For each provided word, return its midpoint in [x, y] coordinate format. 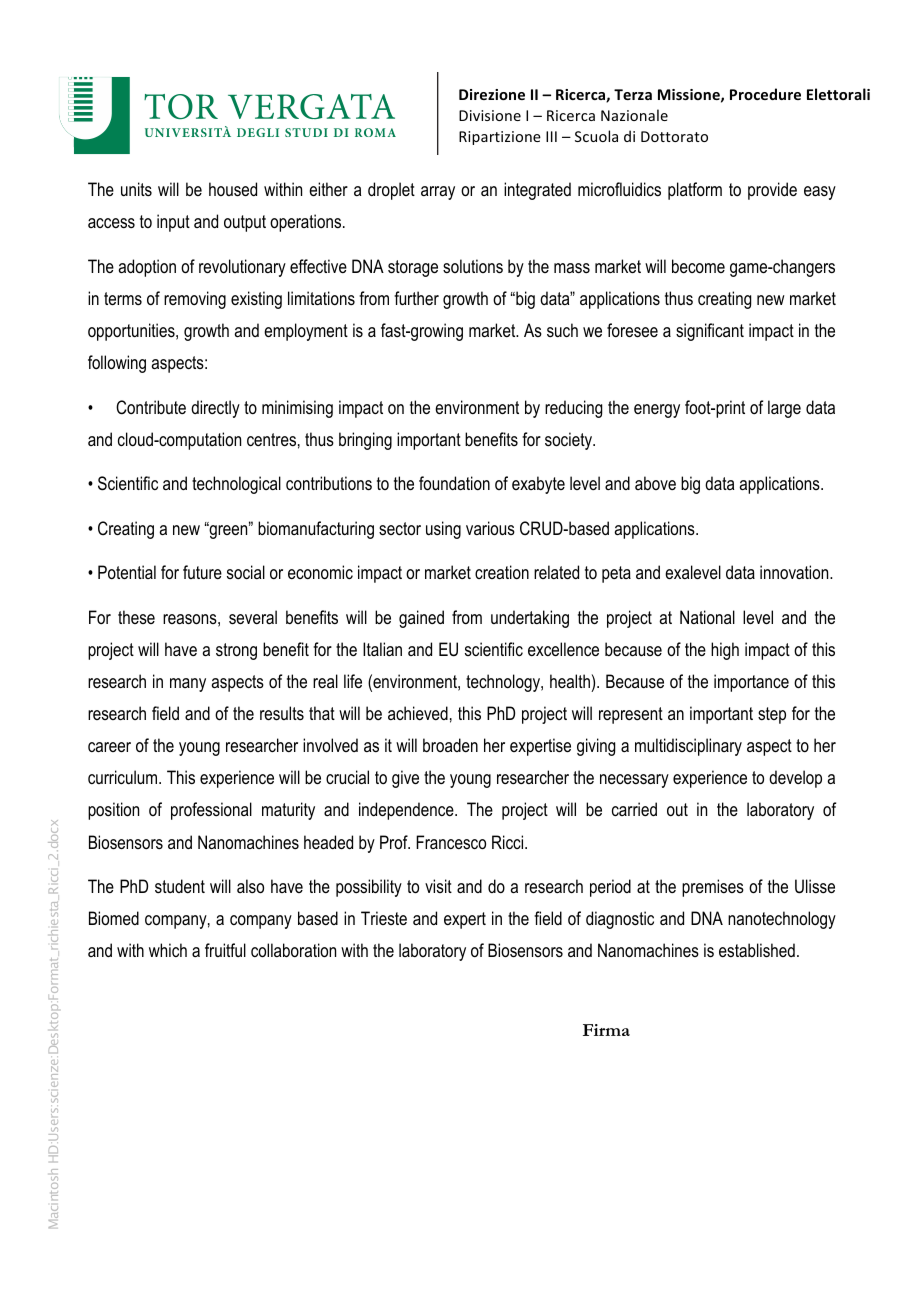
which [168, 950]
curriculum [124, 777]
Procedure [765, 94]
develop [795, 779]
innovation [795, 572]
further [416, 298]
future [202, 572]
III [551, 136]
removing [195, 300]
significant [710, 332]
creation [502, 572]
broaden [450, 745]
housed [233, 189]
